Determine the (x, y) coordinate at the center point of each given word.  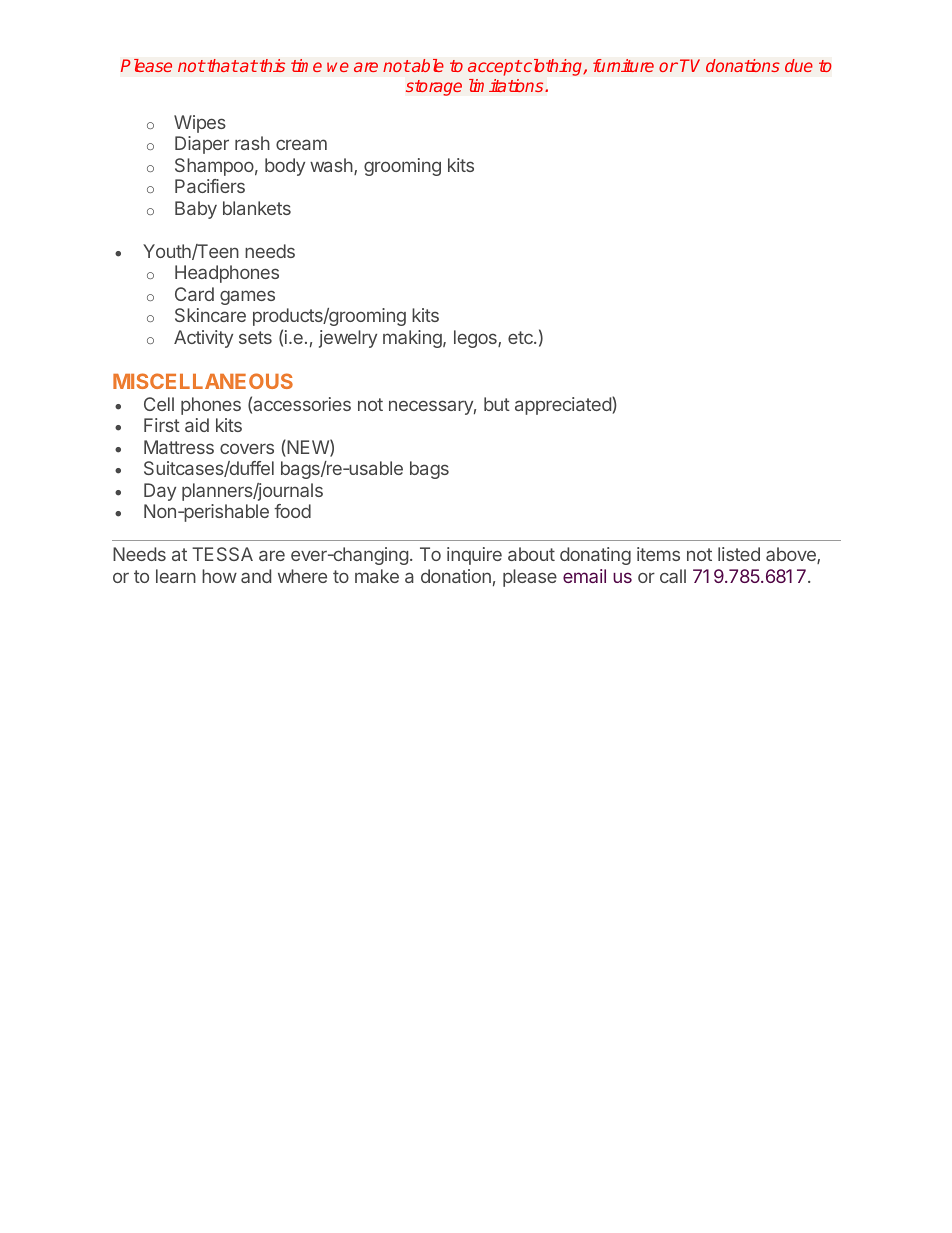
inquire (474, 556)
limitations (507, 85)
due (799, 65)
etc (521, 337)
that (222, 65)
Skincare (210, 315)
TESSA (222, 554)
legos (476, 339)
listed (739, 554)
